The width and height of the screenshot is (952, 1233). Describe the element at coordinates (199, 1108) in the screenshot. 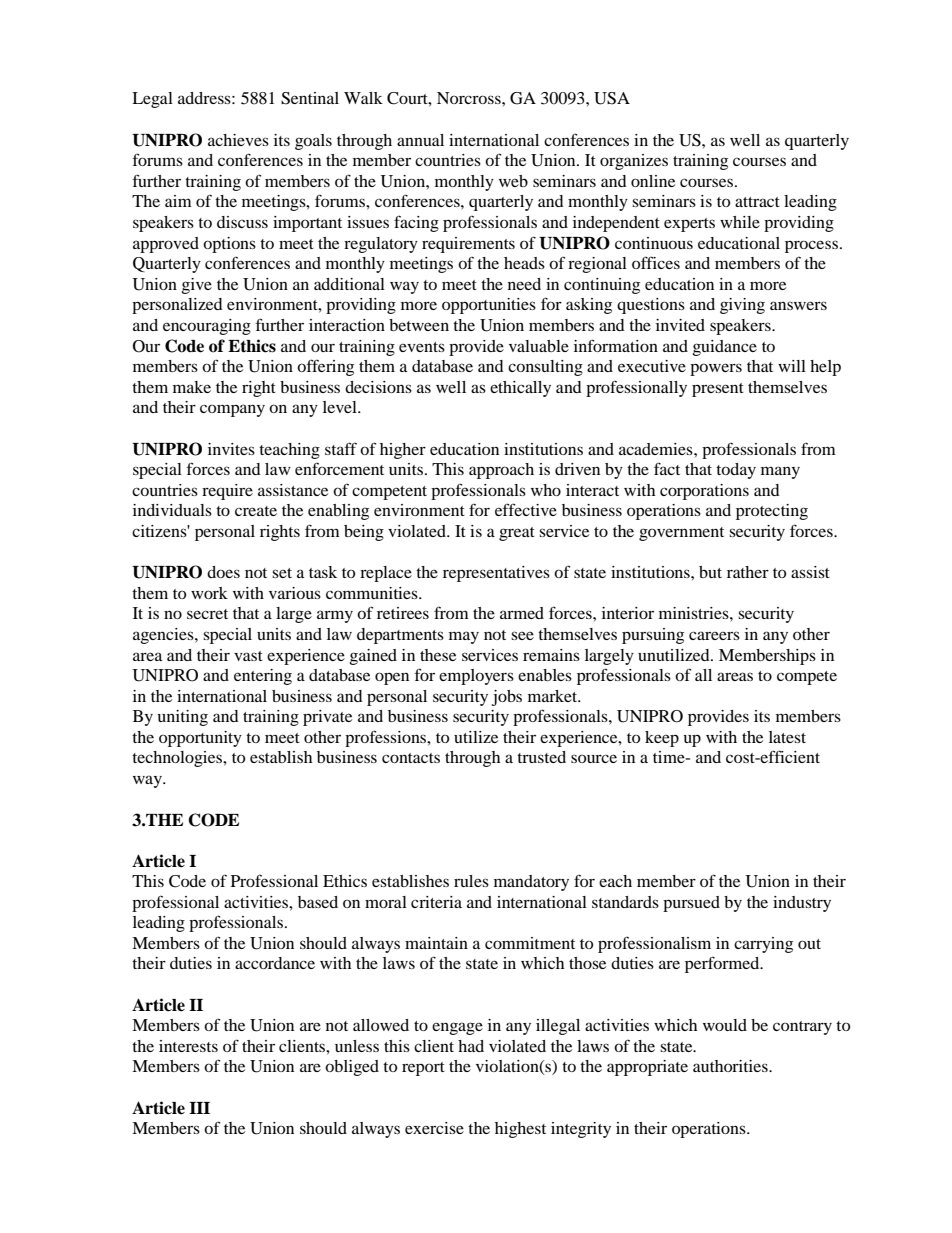

I see `III` at that location.
